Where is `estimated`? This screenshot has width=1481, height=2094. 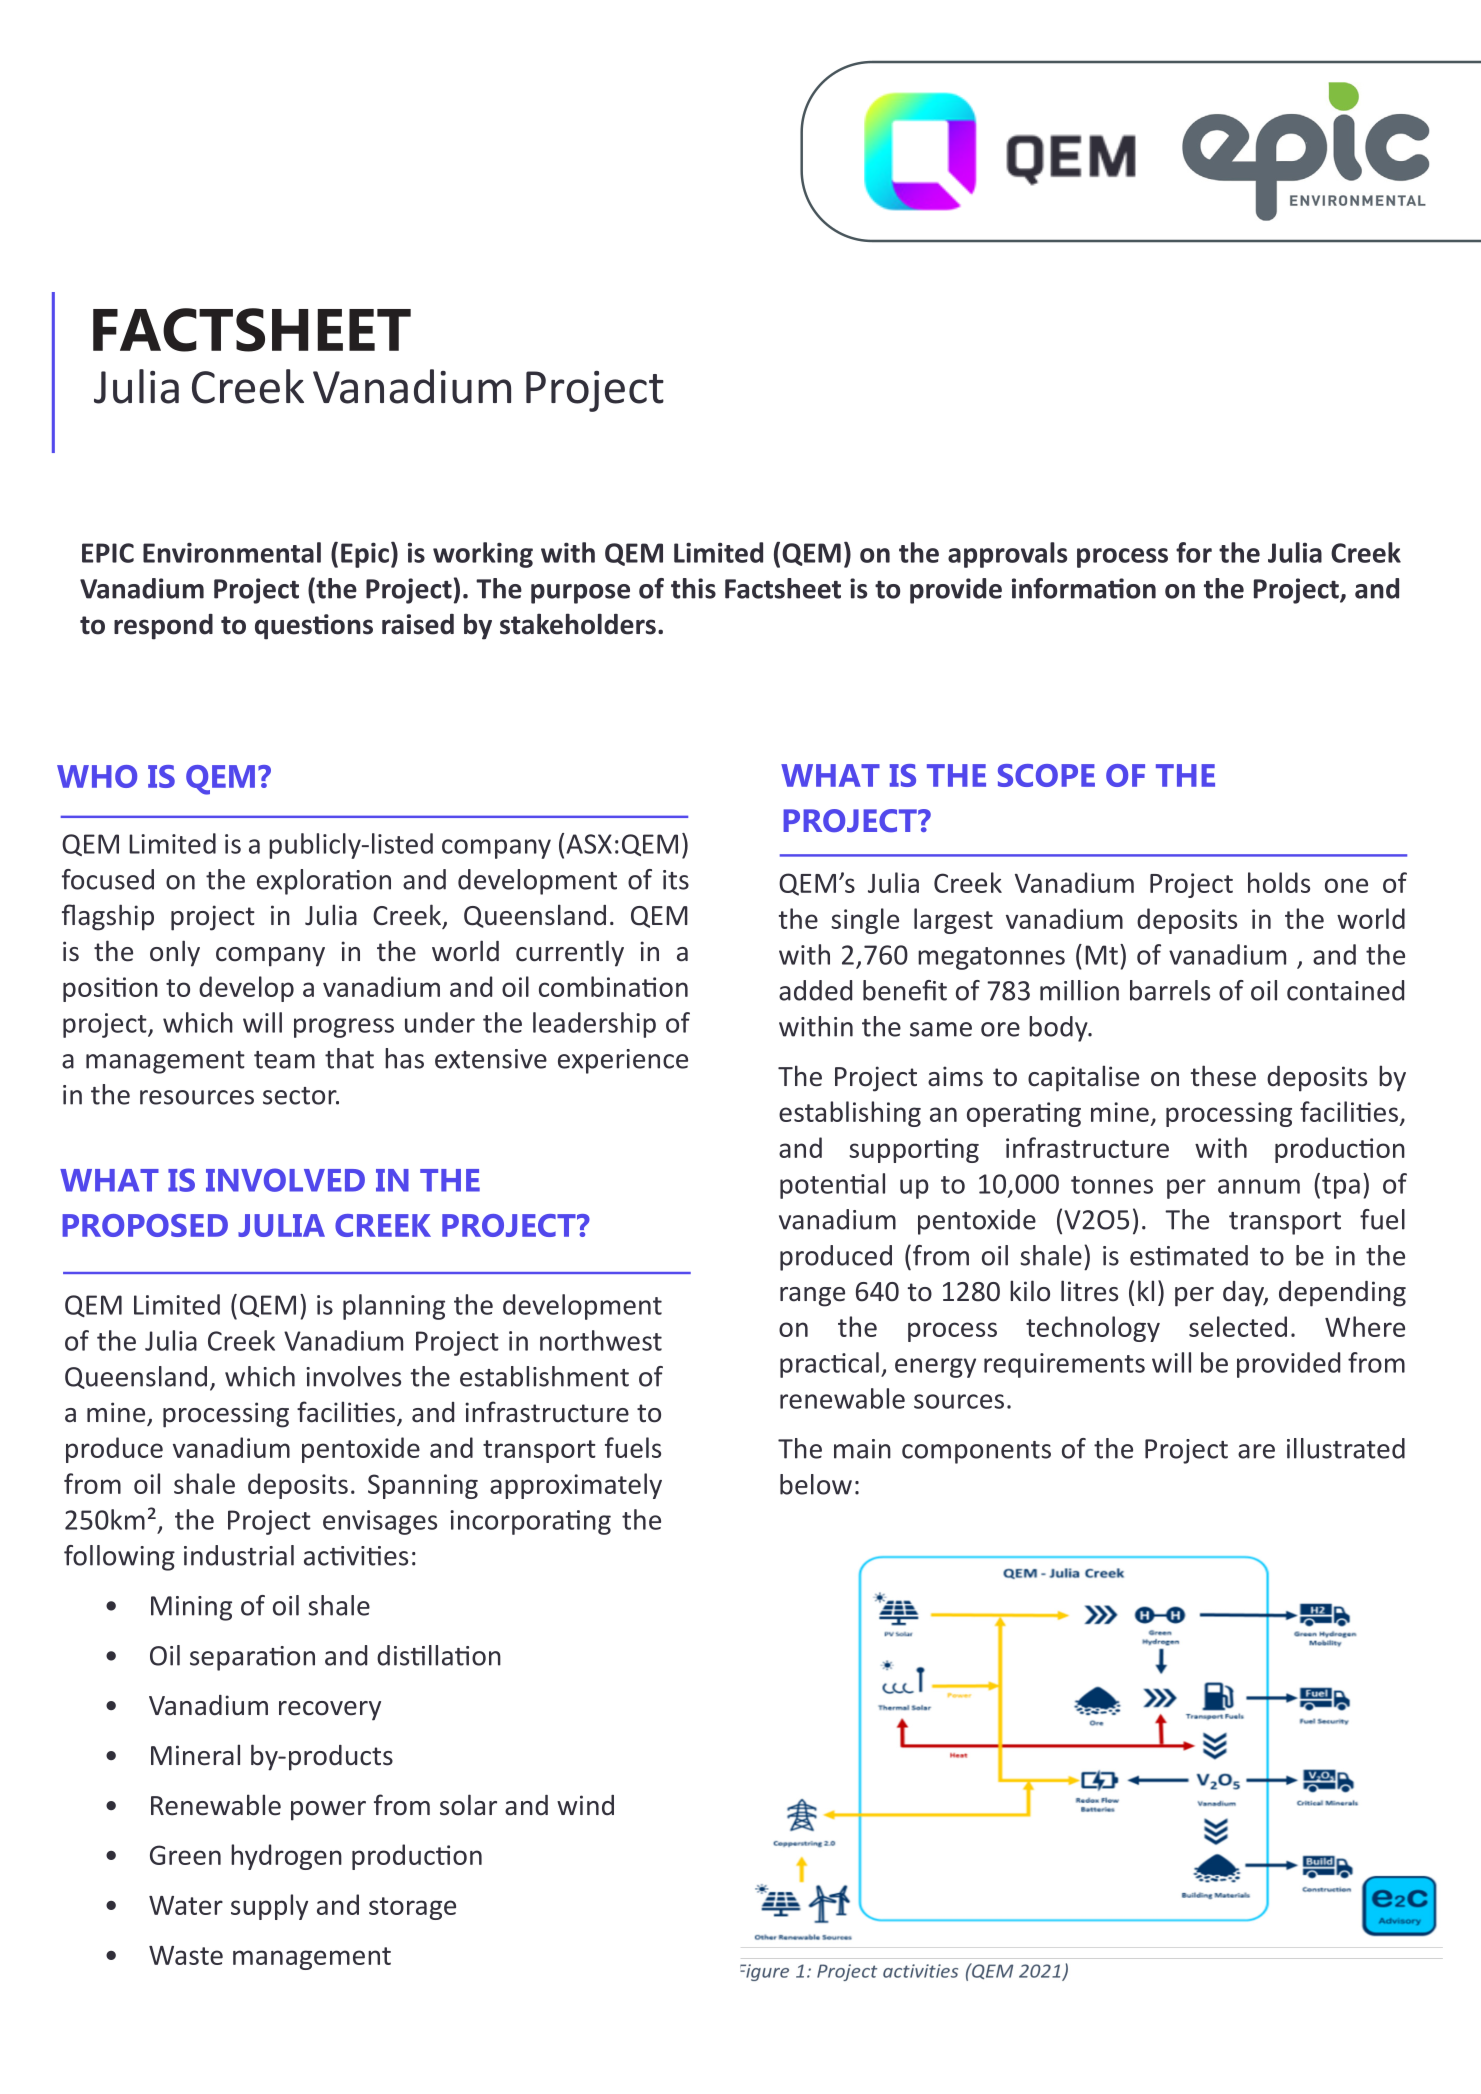
estimated is located at coordinates (1189, 1255).
